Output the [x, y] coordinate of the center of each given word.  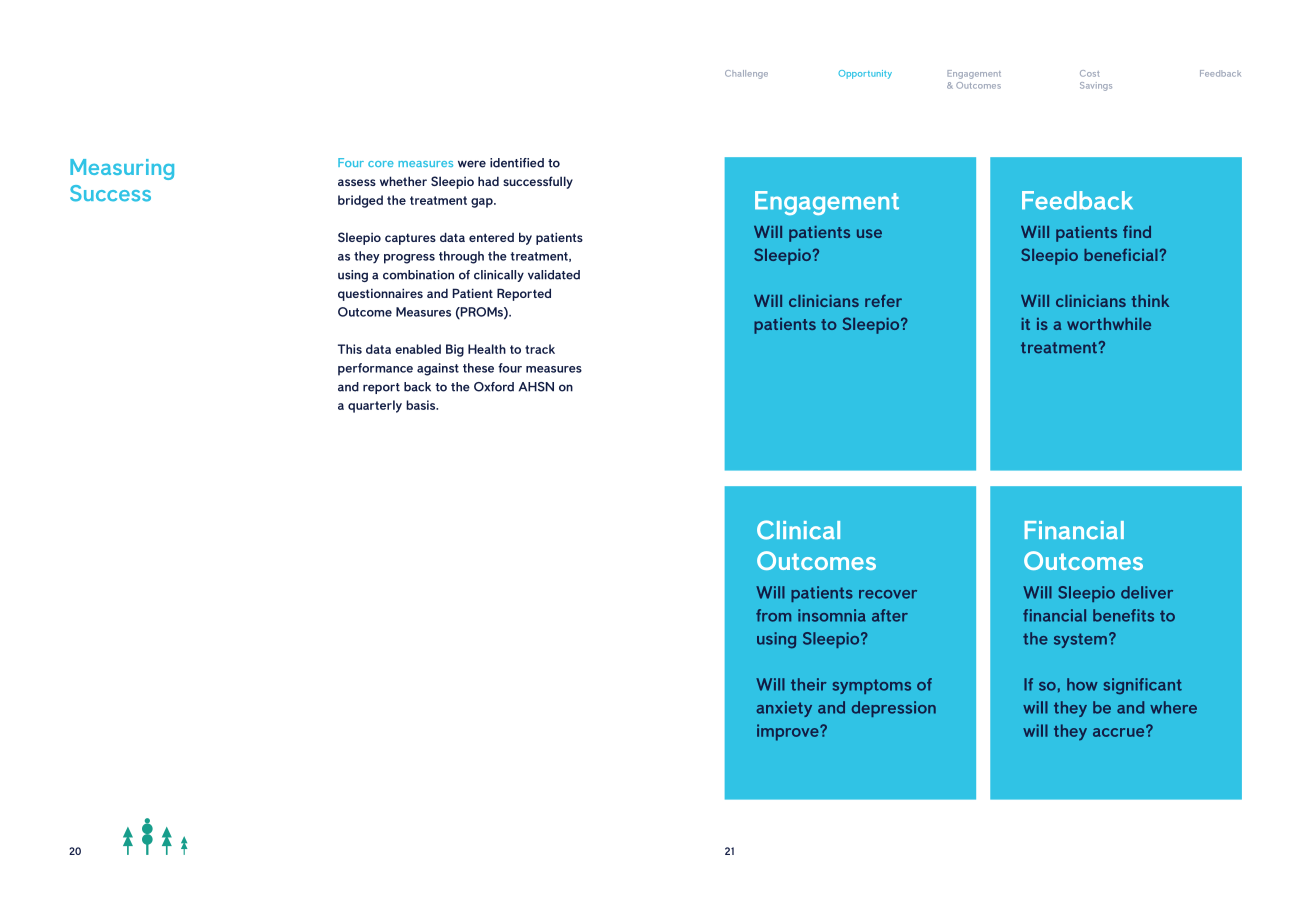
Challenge [746, 74]
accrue [1120, 731]
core [381, 164]
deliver [1147, 592]
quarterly [375, 406]
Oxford [494, 387]
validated [554, 275]
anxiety [784, 709]
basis [422, 405]
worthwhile [1109, 324]
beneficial [1121, 254]
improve [789, 732]
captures [410, 239]
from [773, 615]
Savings [1096, 86]
